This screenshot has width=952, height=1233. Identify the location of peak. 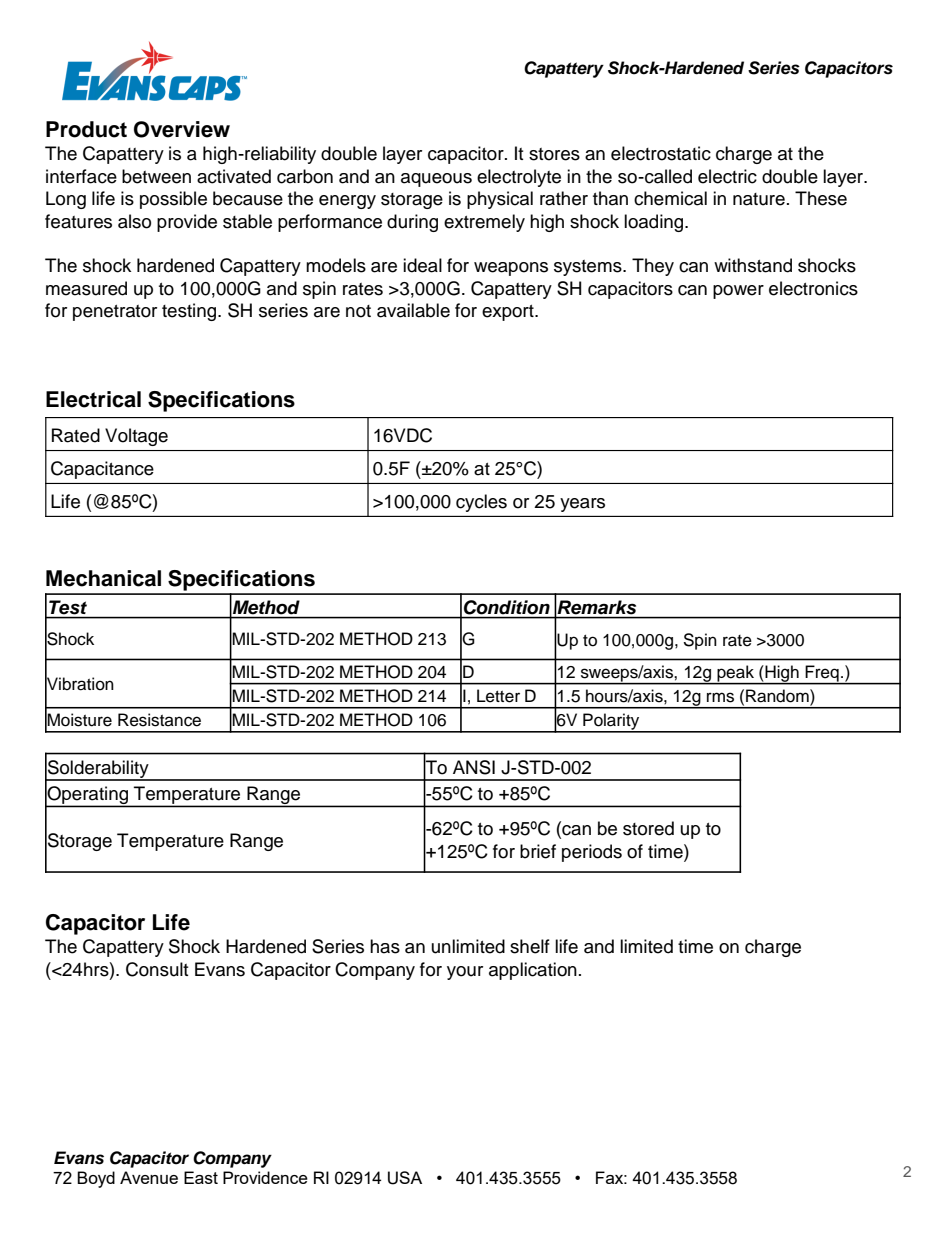
(735, 674).
